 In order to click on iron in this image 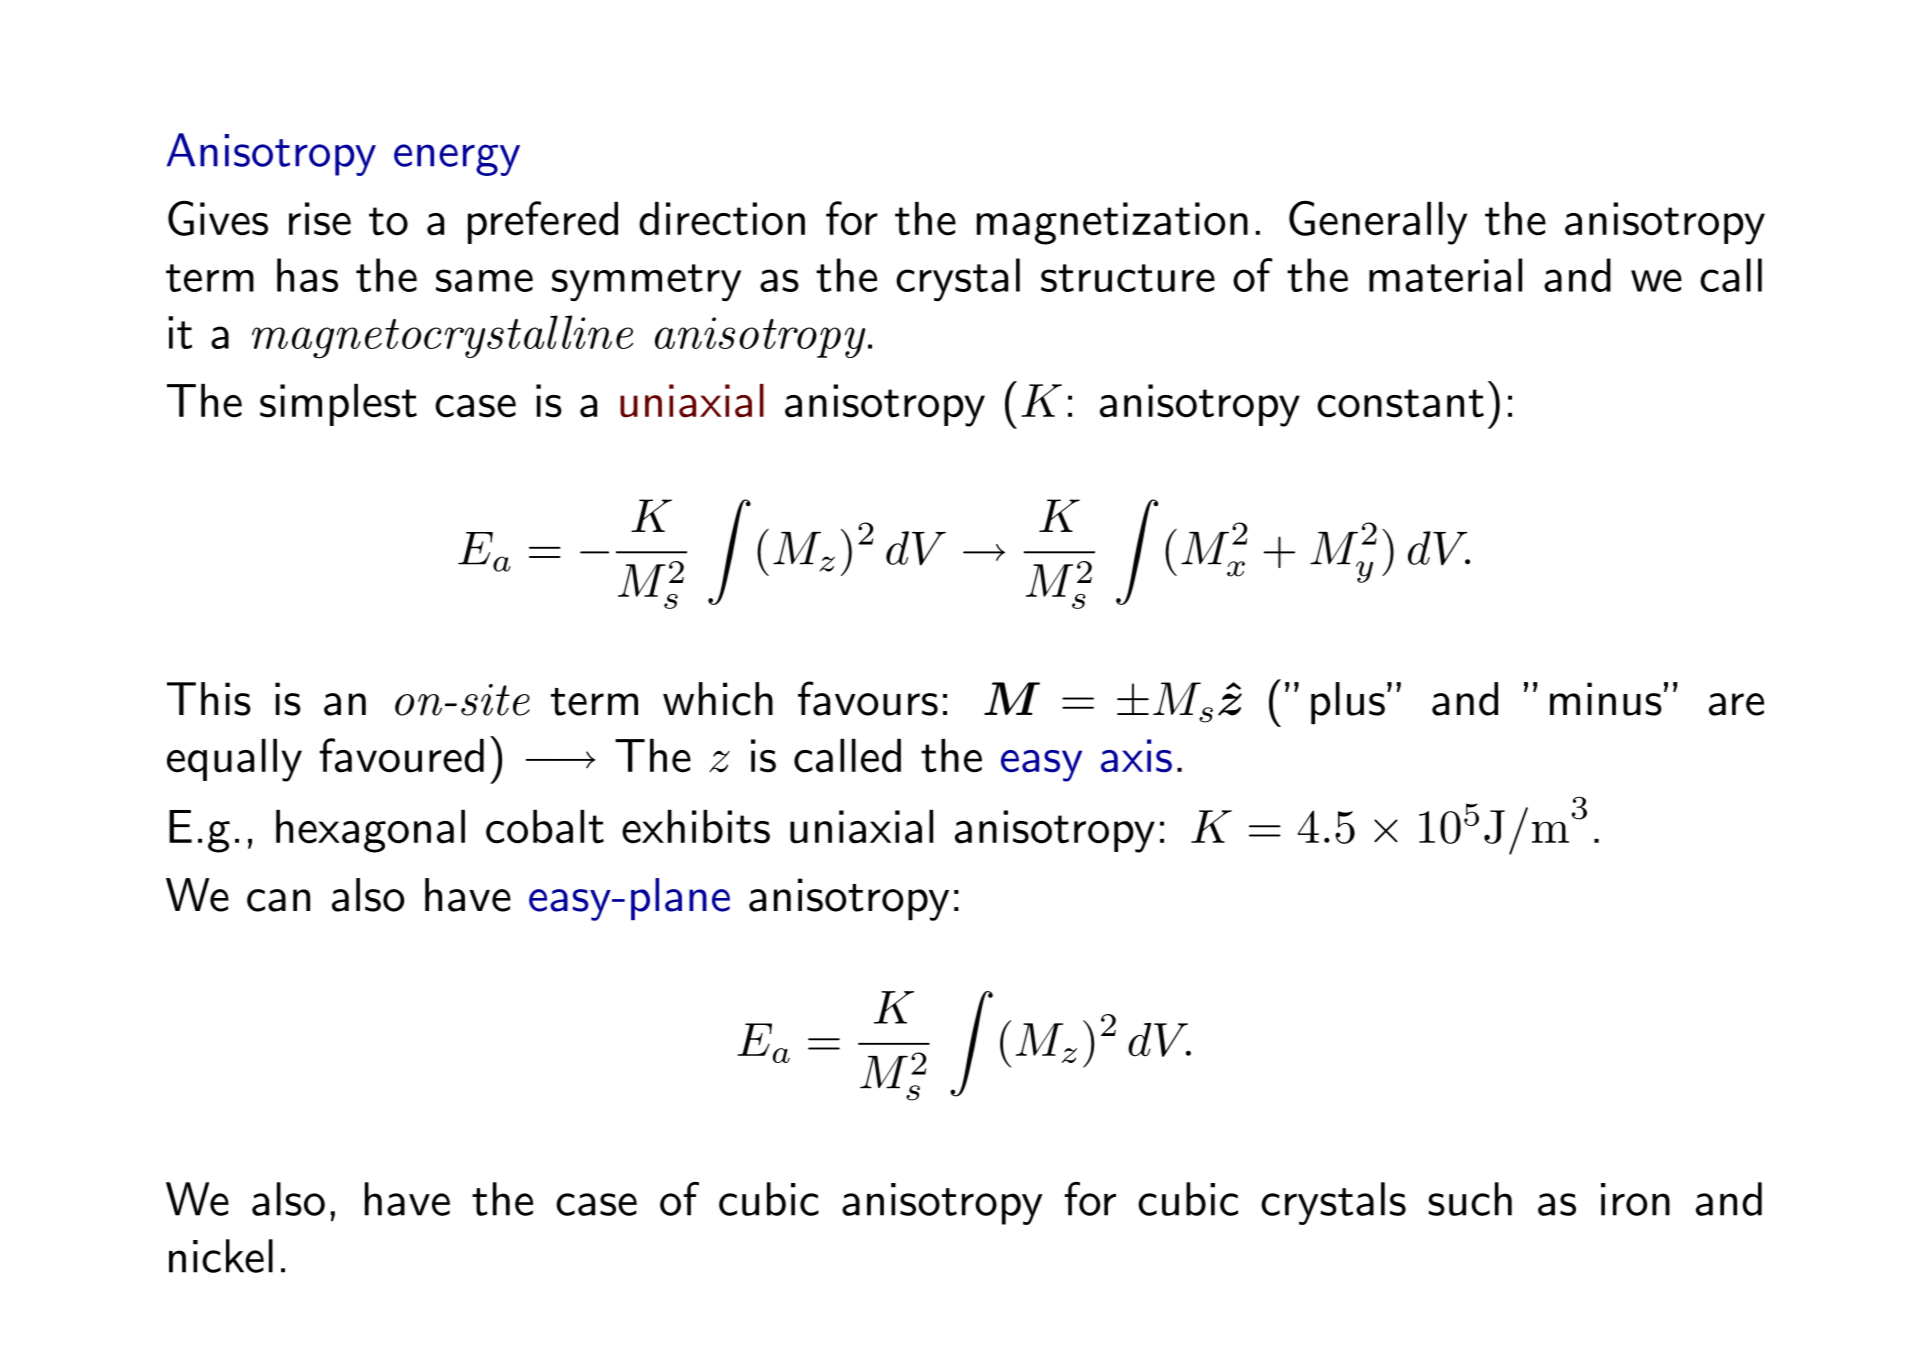, I will do `click(1635, 1199)`.
